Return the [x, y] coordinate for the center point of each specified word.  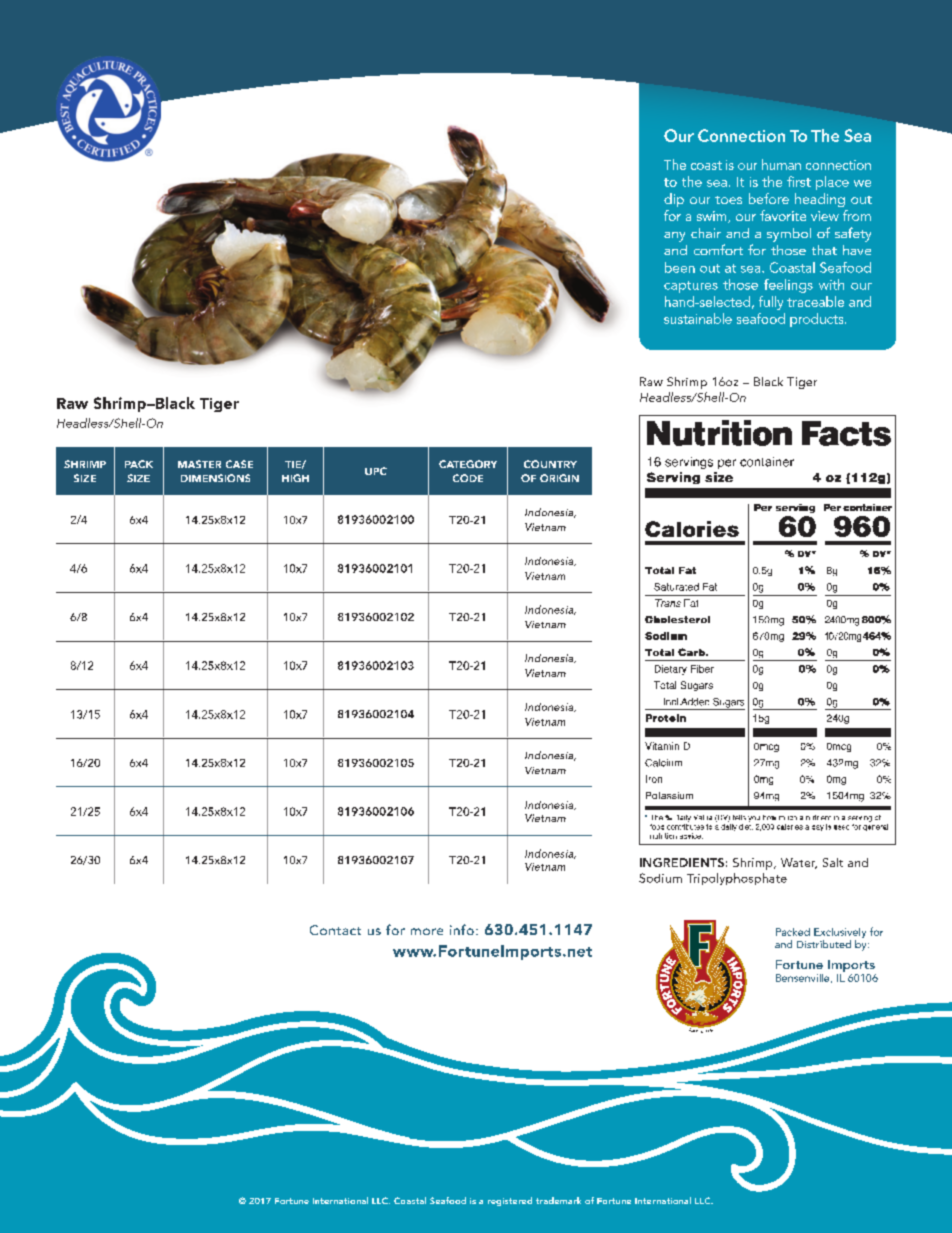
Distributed [824, 944]
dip [674, 200]
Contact [335, 930]
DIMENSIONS [215, 478]
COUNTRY [550, 464]
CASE [239, 464]
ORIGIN [559, 478]
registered [510, 1201]
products [818, 320]
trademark [558, 1200]
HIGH [295, 478]
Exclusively [840, 934]
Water [799, 863]
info [462, 929]
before [769, 198]
